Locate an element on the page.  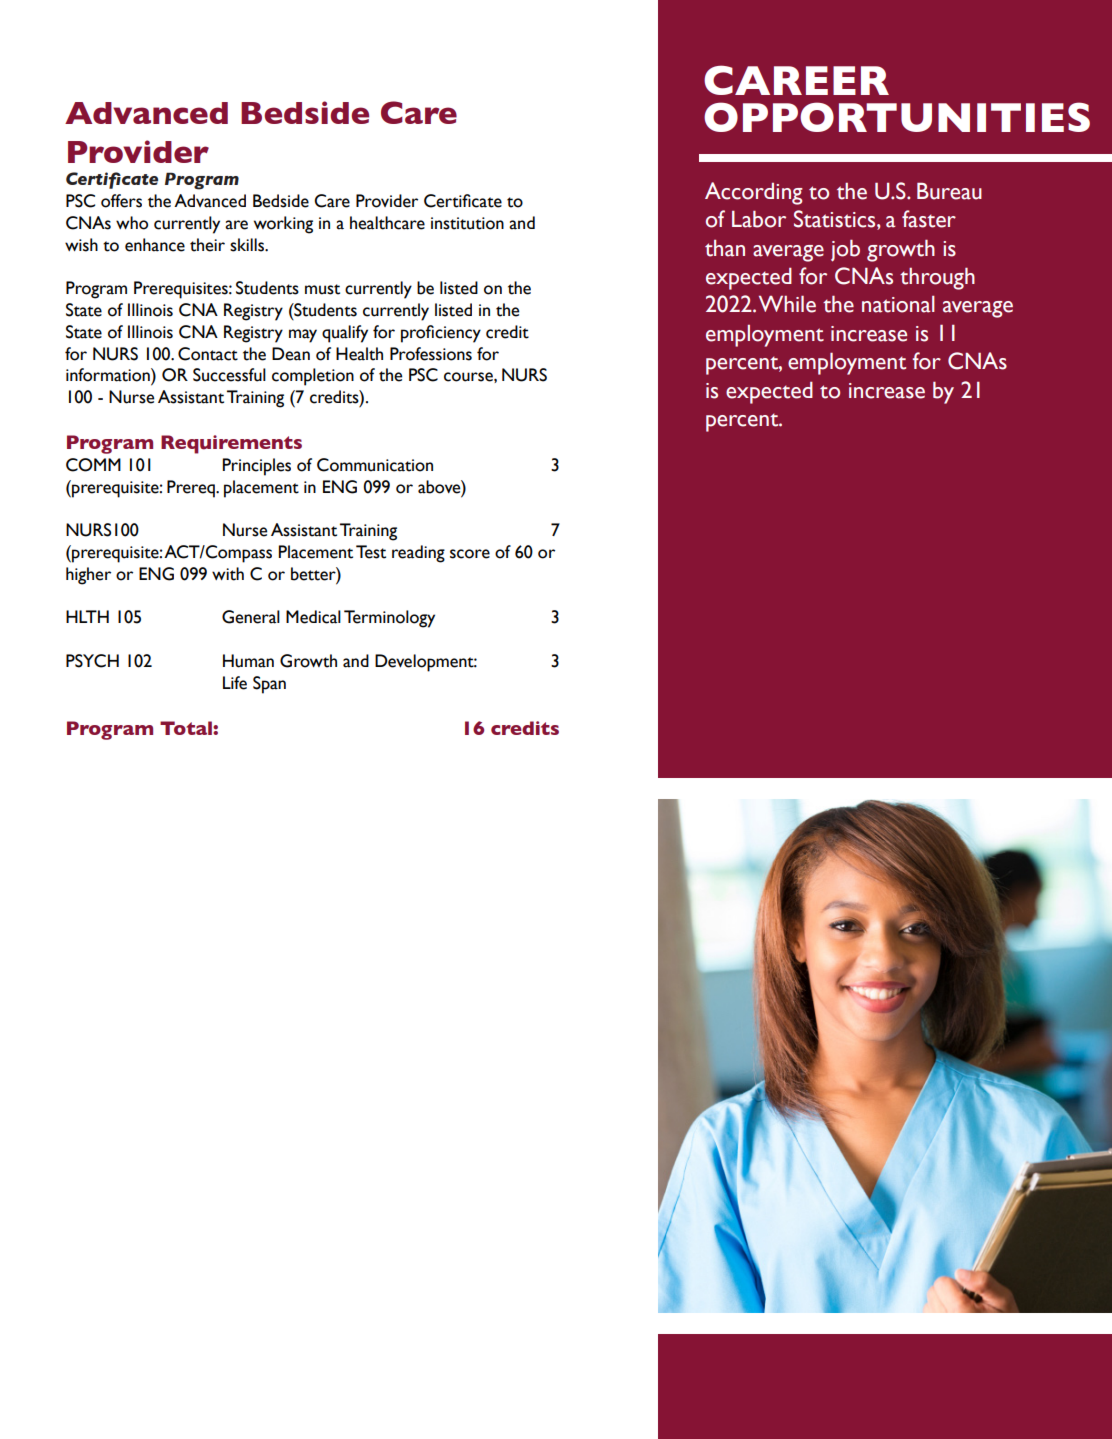
Terminology is located at coordinates (389, 619).
